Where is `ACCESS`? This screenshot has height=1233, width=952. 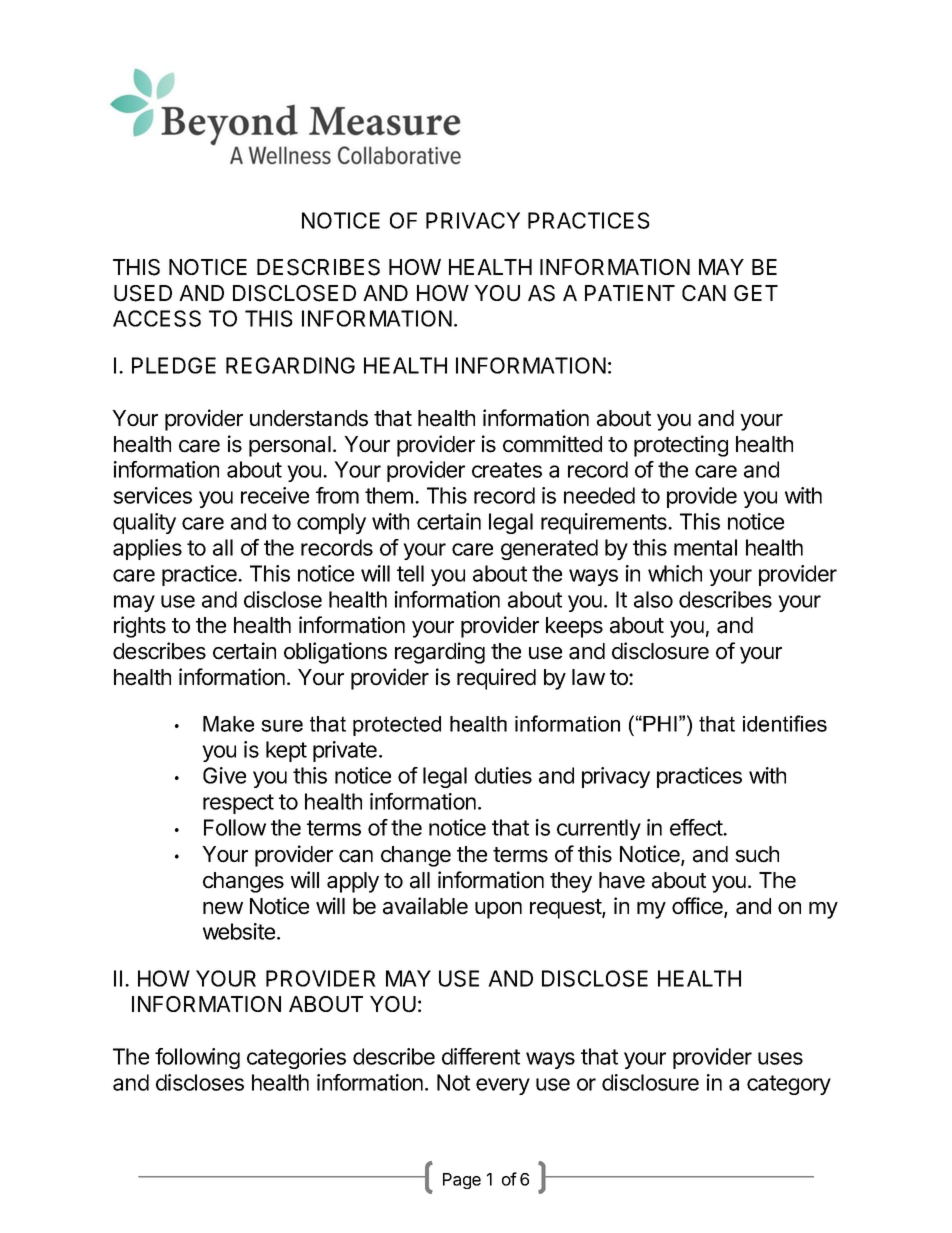 ACCESS is located at coordinates (157, 318).
